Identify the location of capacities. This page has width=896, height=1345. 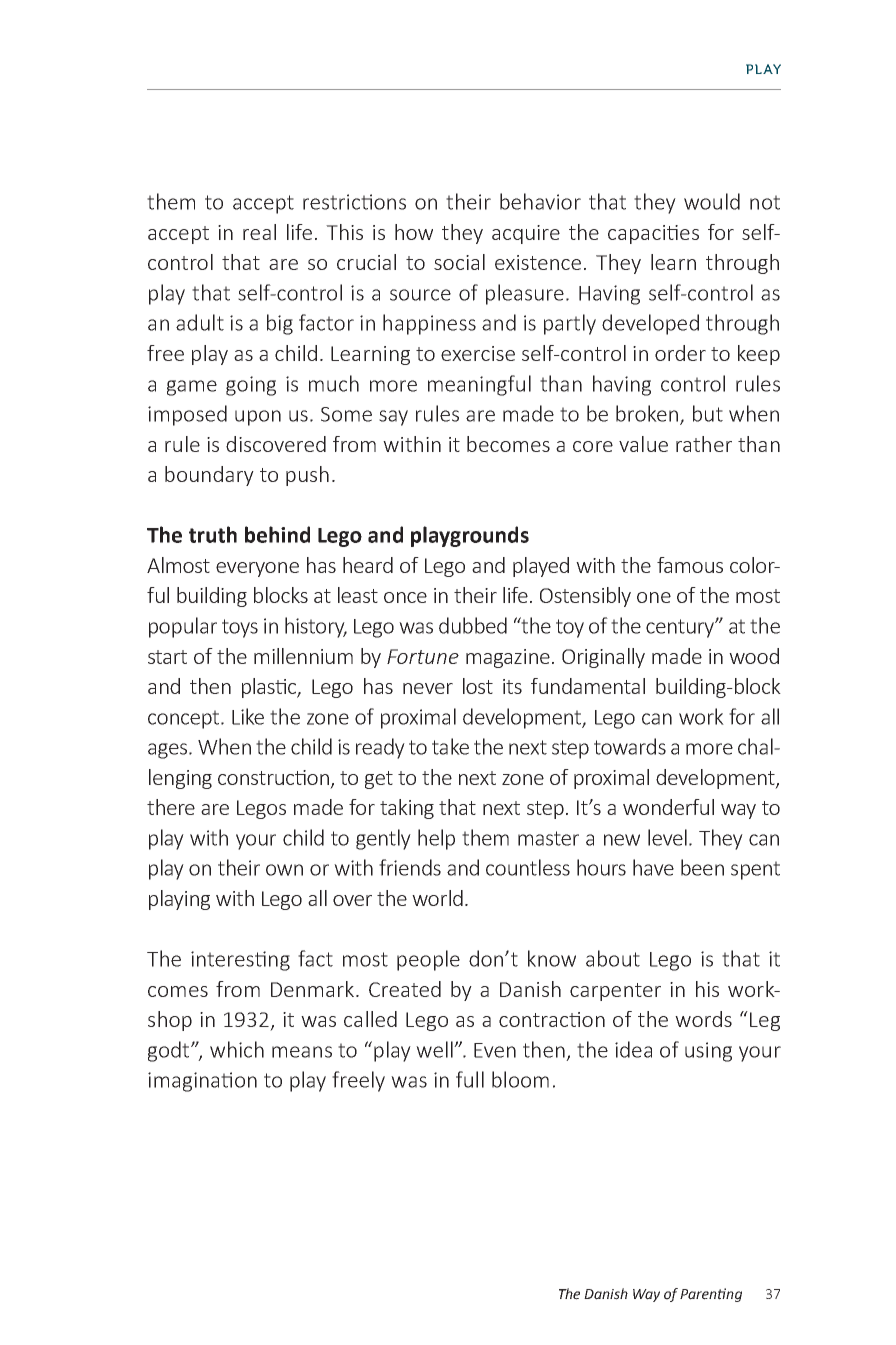
(653, 234).
